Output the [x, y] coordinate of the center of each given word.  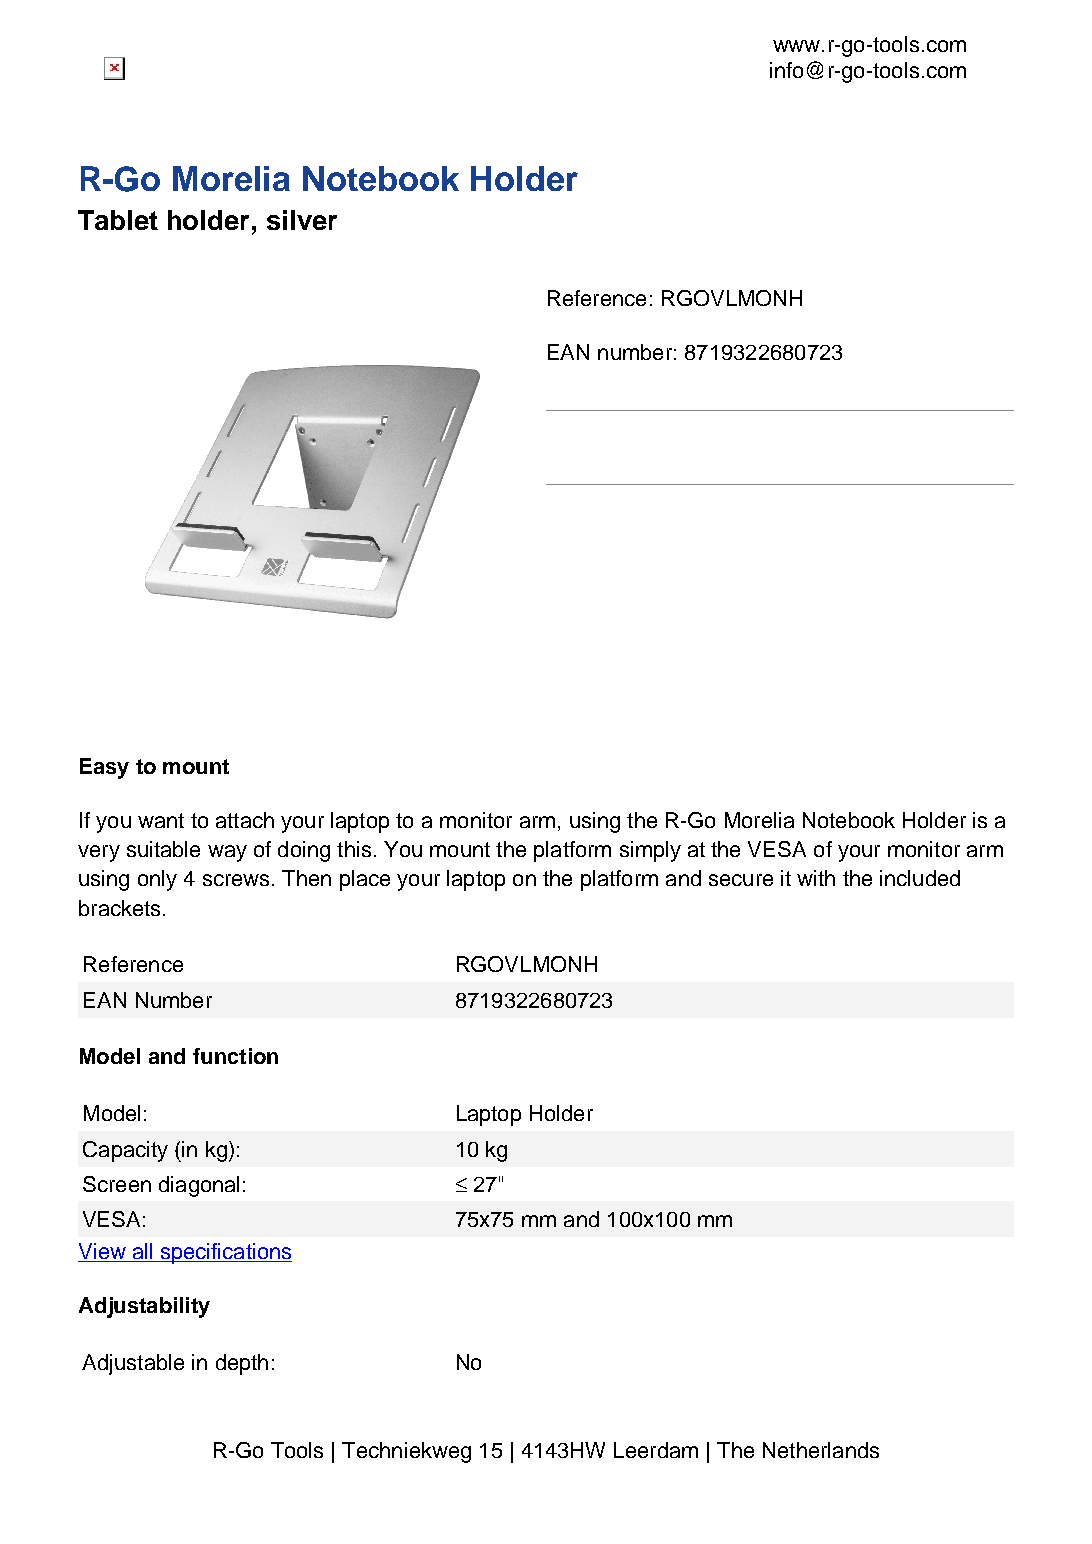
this [354, 849]
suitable [163, 849]
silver [302, 220]
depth [242, 1364]
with [816, 878]
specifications [225, 1253]
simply [650, 851]
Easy [104, 768]
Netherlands [821, 1450]
